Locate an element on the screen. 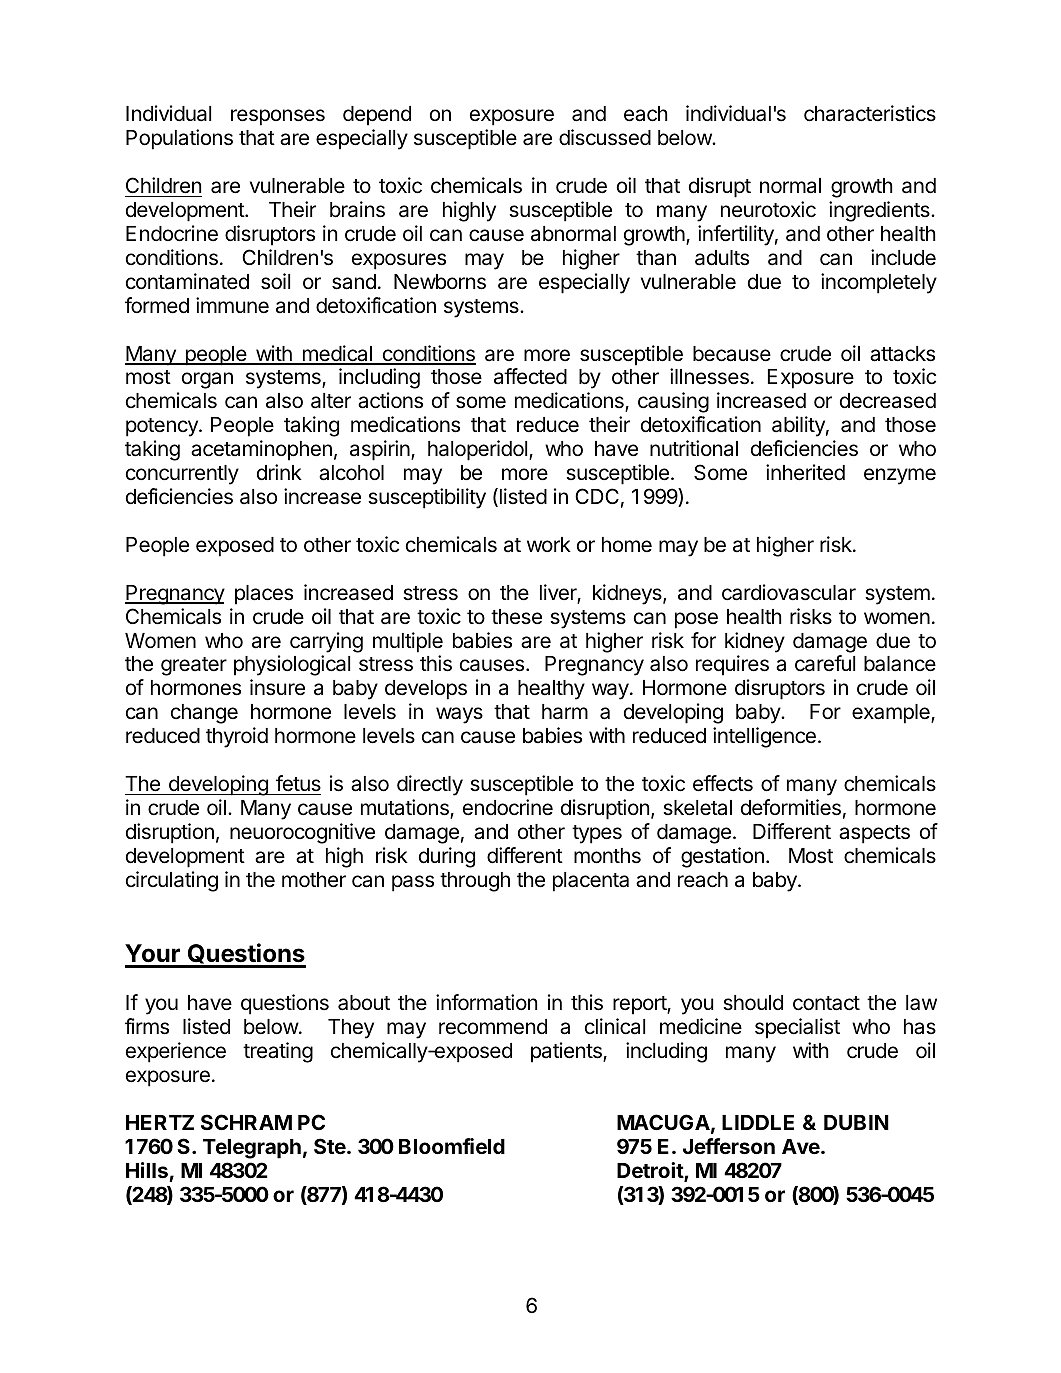 The height and width of the screenshot is (1373, 1061). circulating is located at coordinates (172, 881).
